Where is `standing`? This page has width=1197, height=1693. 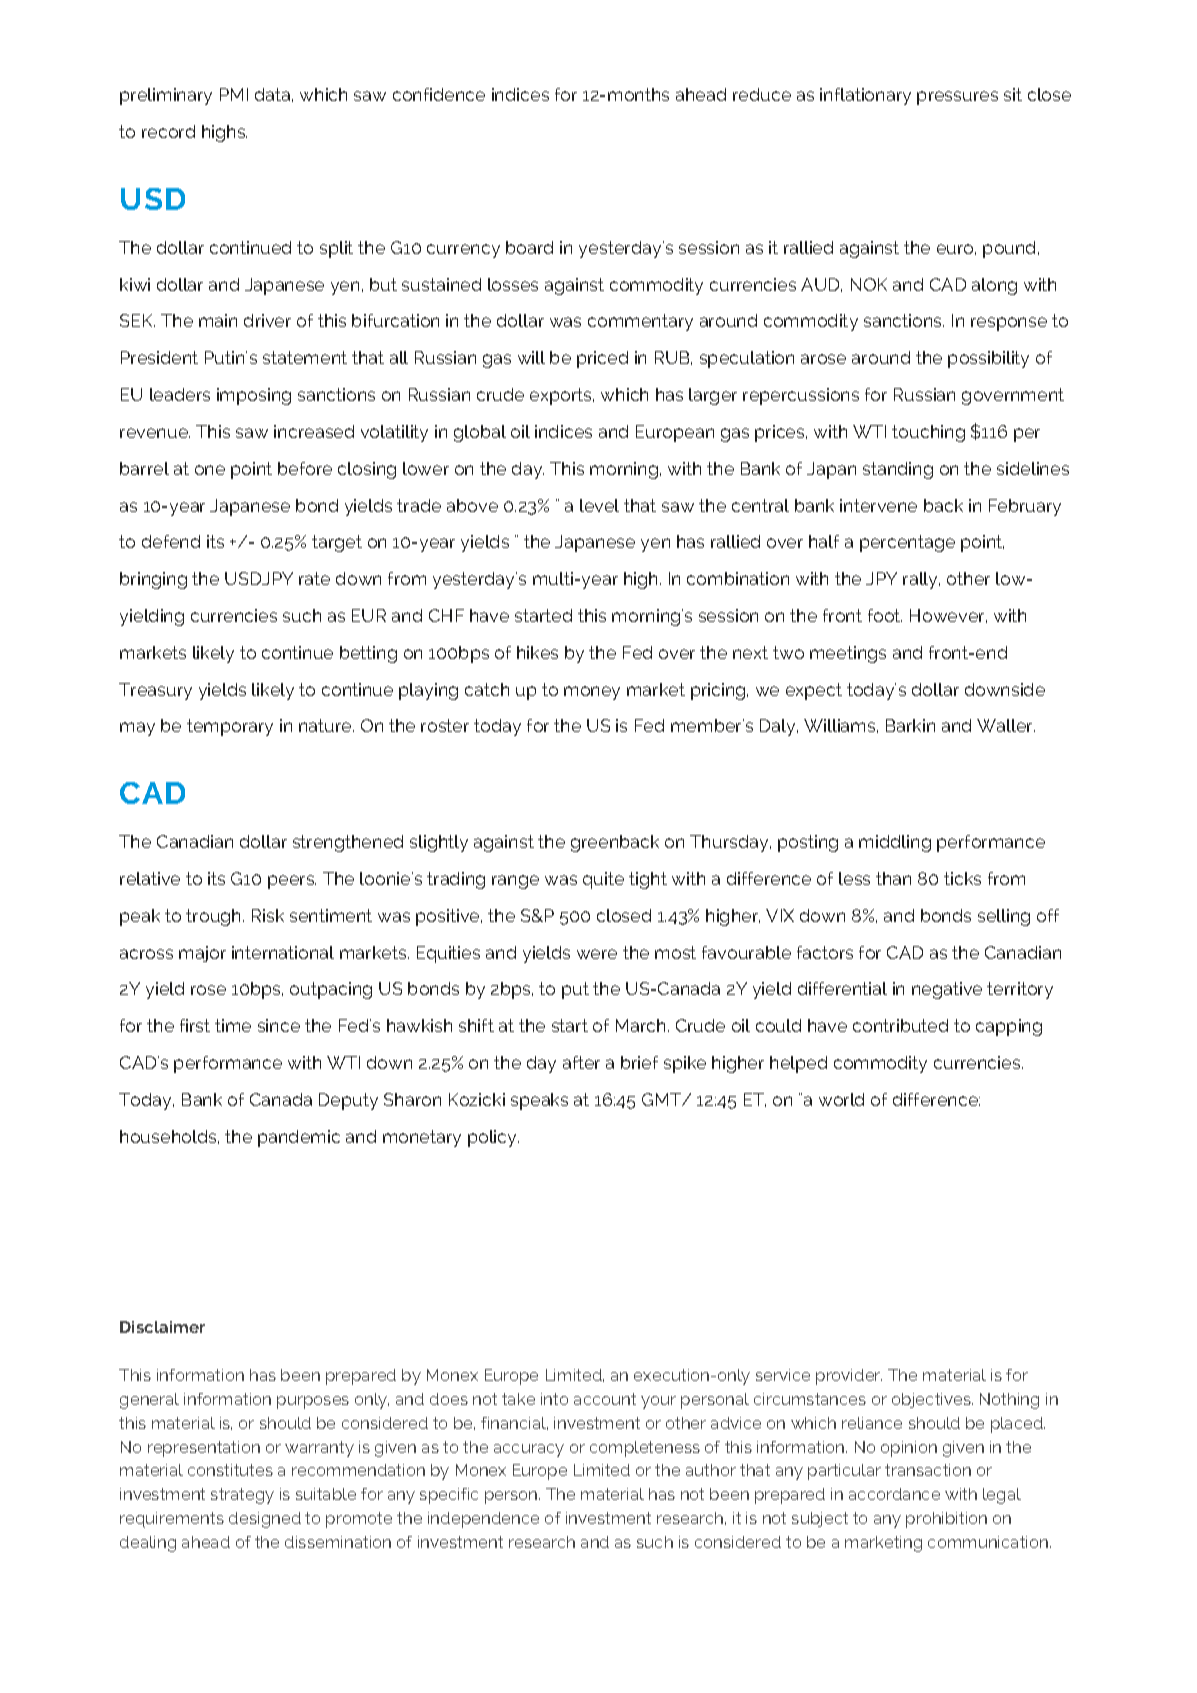 standing is located at coordinates (898, 470).
